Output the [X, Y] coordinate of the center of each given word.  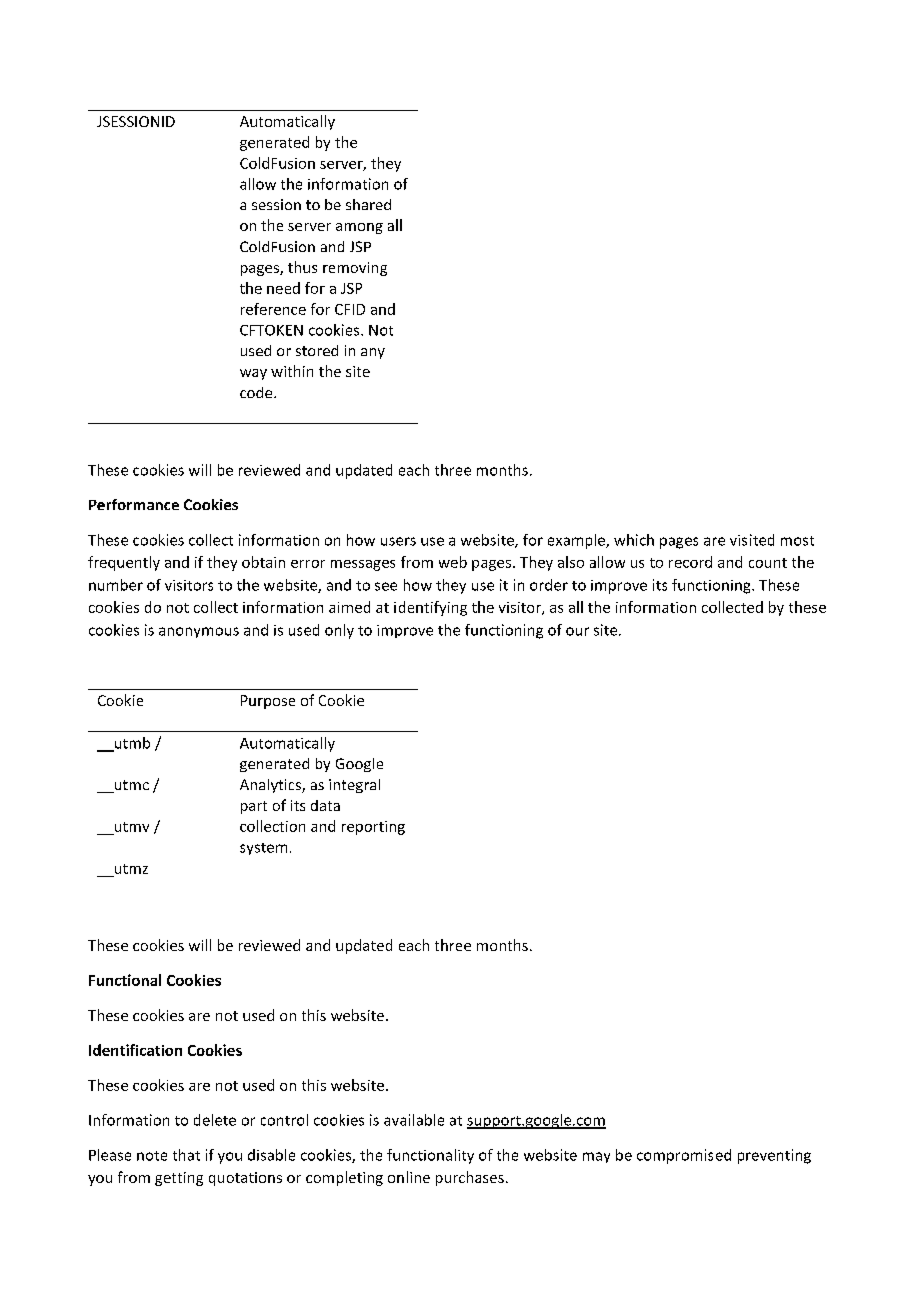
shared [368, 204]
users [398, 541]
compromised [684, 1156]
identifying [430, 608]
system [263, 849]
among [359, 228]
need [283, 288]
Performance [134, 504]
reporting [373, 828]
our [577, 631]
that [186, 1155]
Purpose [268, 702]
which [634, 540]
